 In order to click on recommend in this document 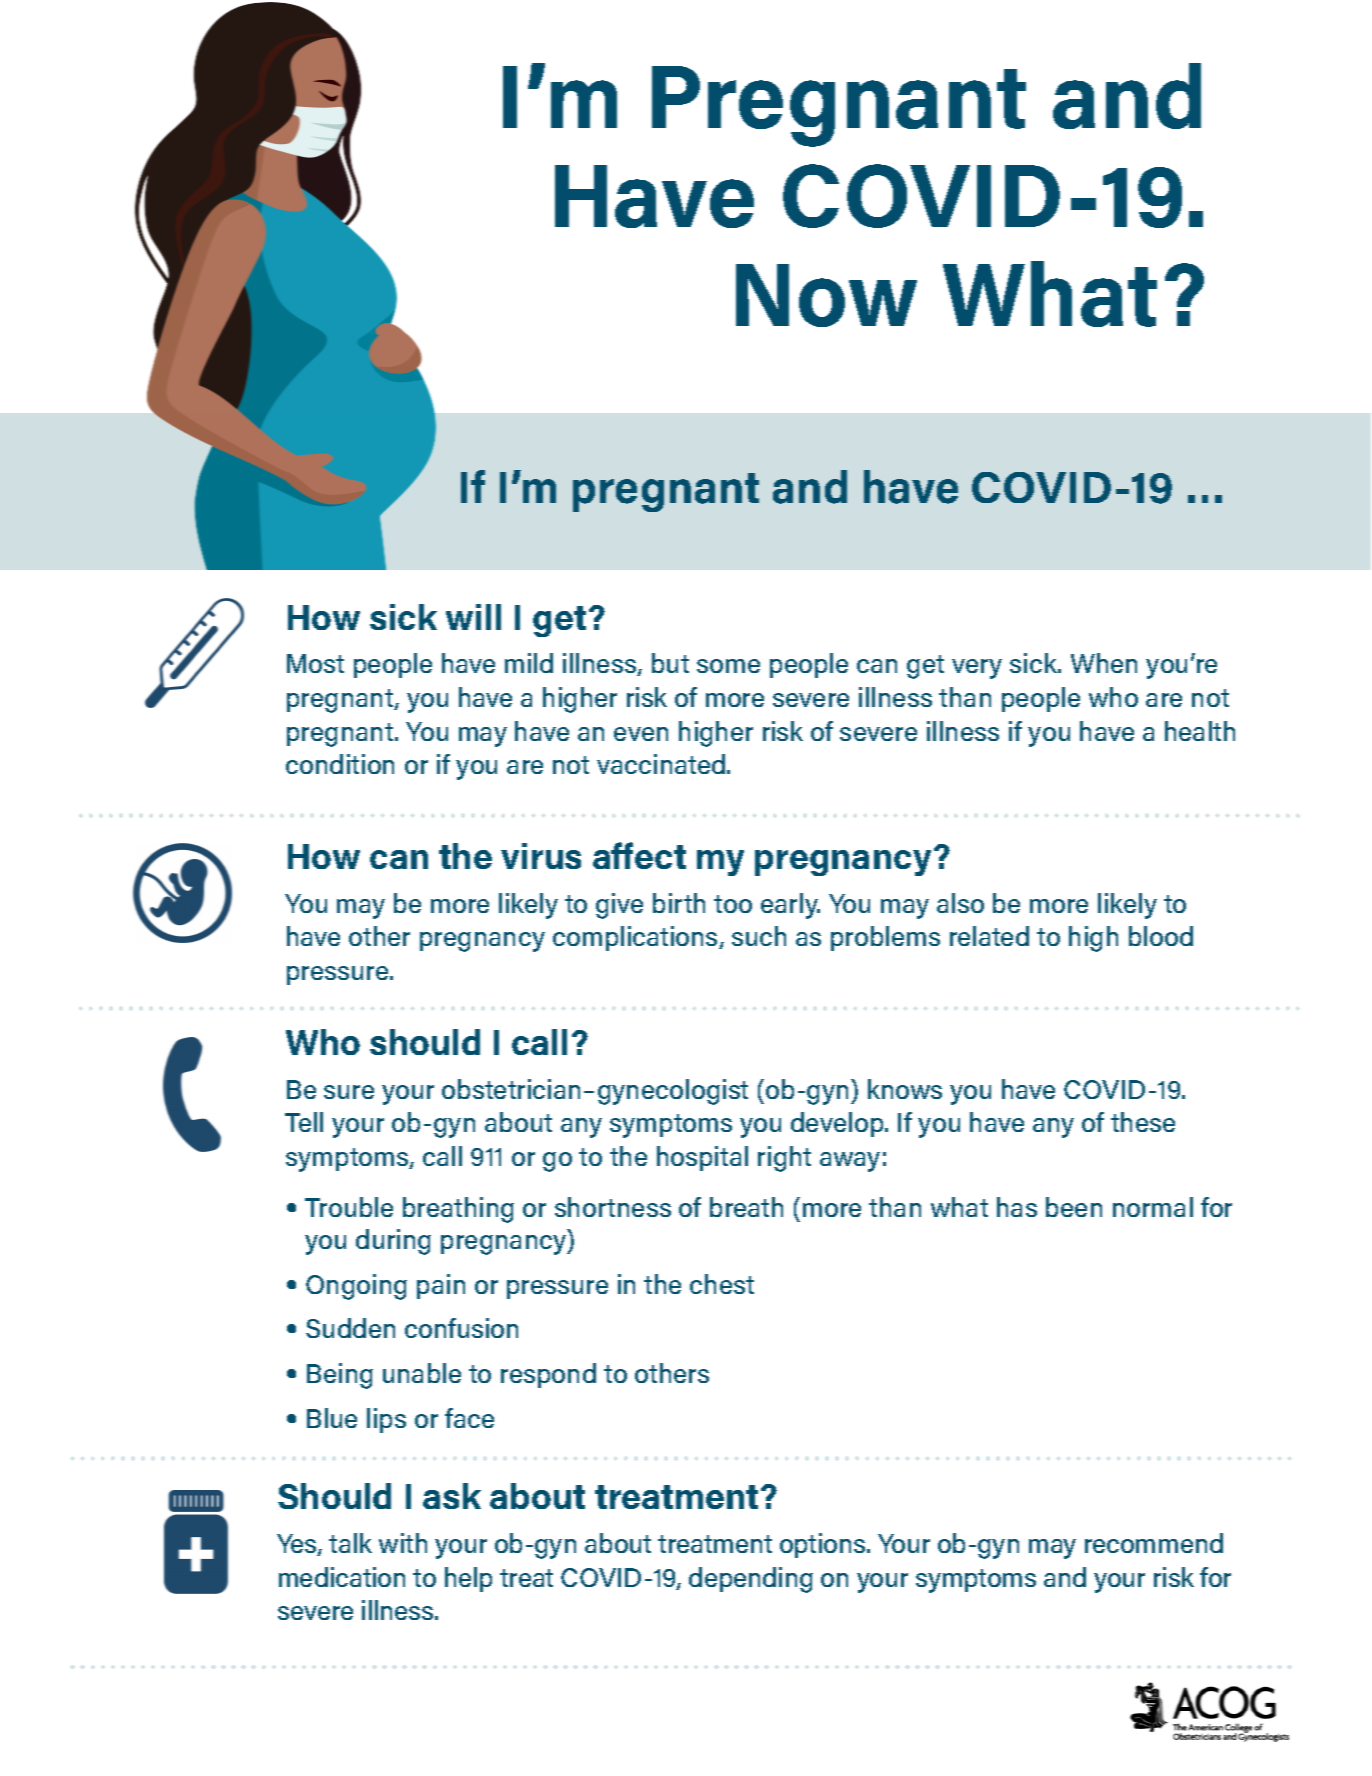, I will do `click(1154, 1543)`.
